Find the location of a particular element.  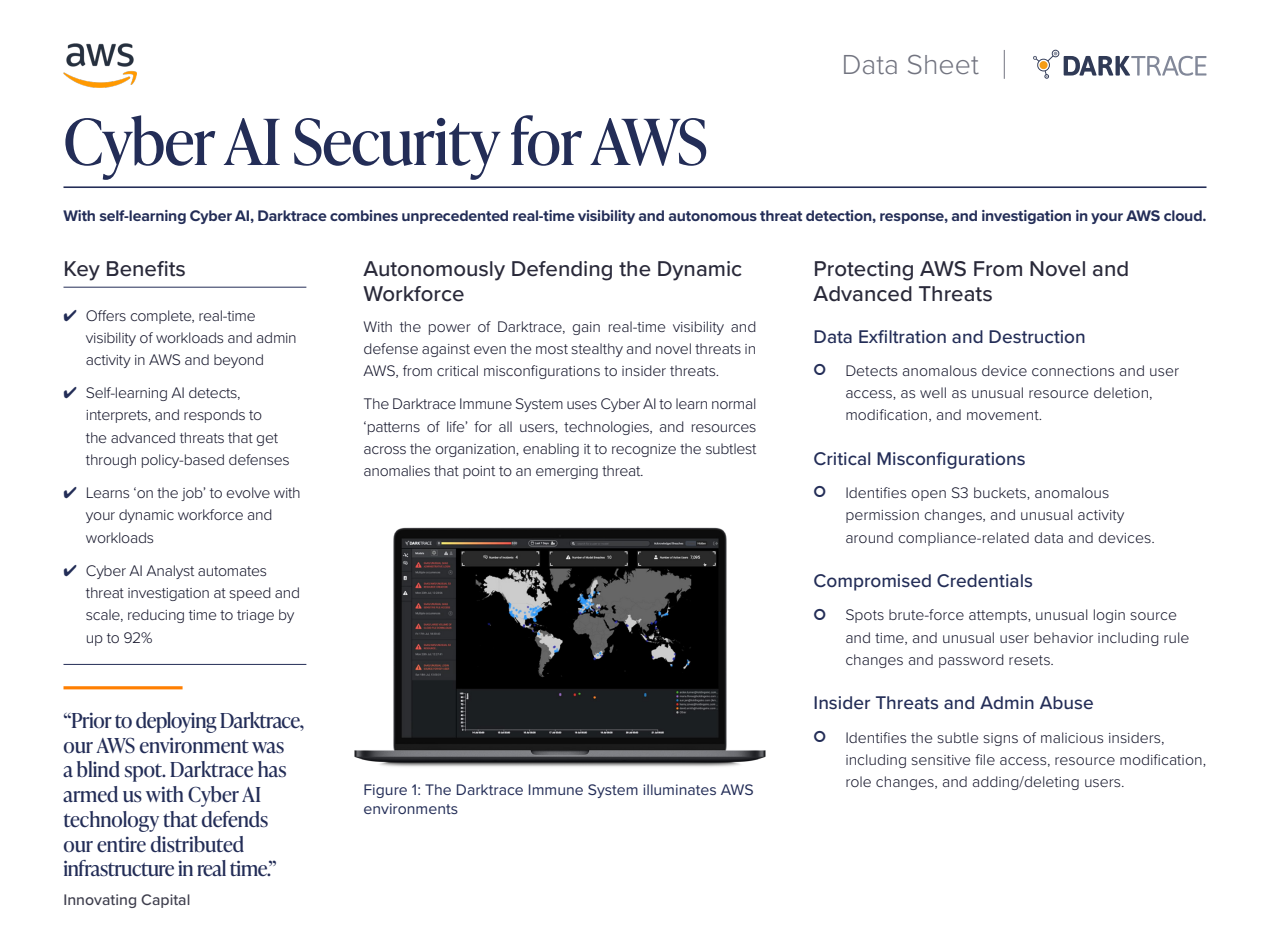

Security is located at coordinates (397, 149).
